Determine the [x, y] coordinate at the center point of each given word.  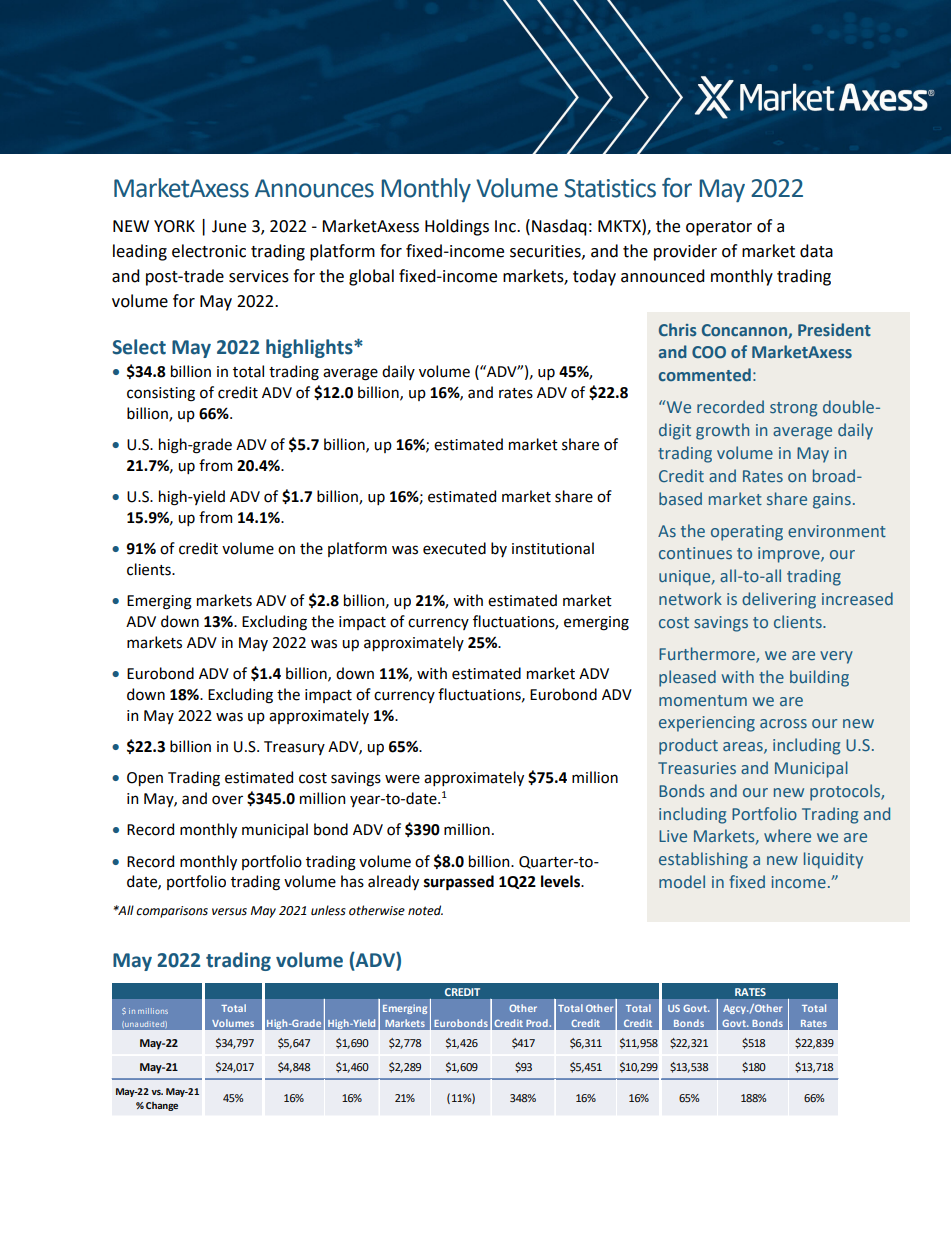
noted [425, 910]
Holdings [457, 227]
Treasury [294, 748]
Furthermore [708, 655]
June [229, 226]
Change [162, 1106]
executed [454, 548]
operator [719, 228]
